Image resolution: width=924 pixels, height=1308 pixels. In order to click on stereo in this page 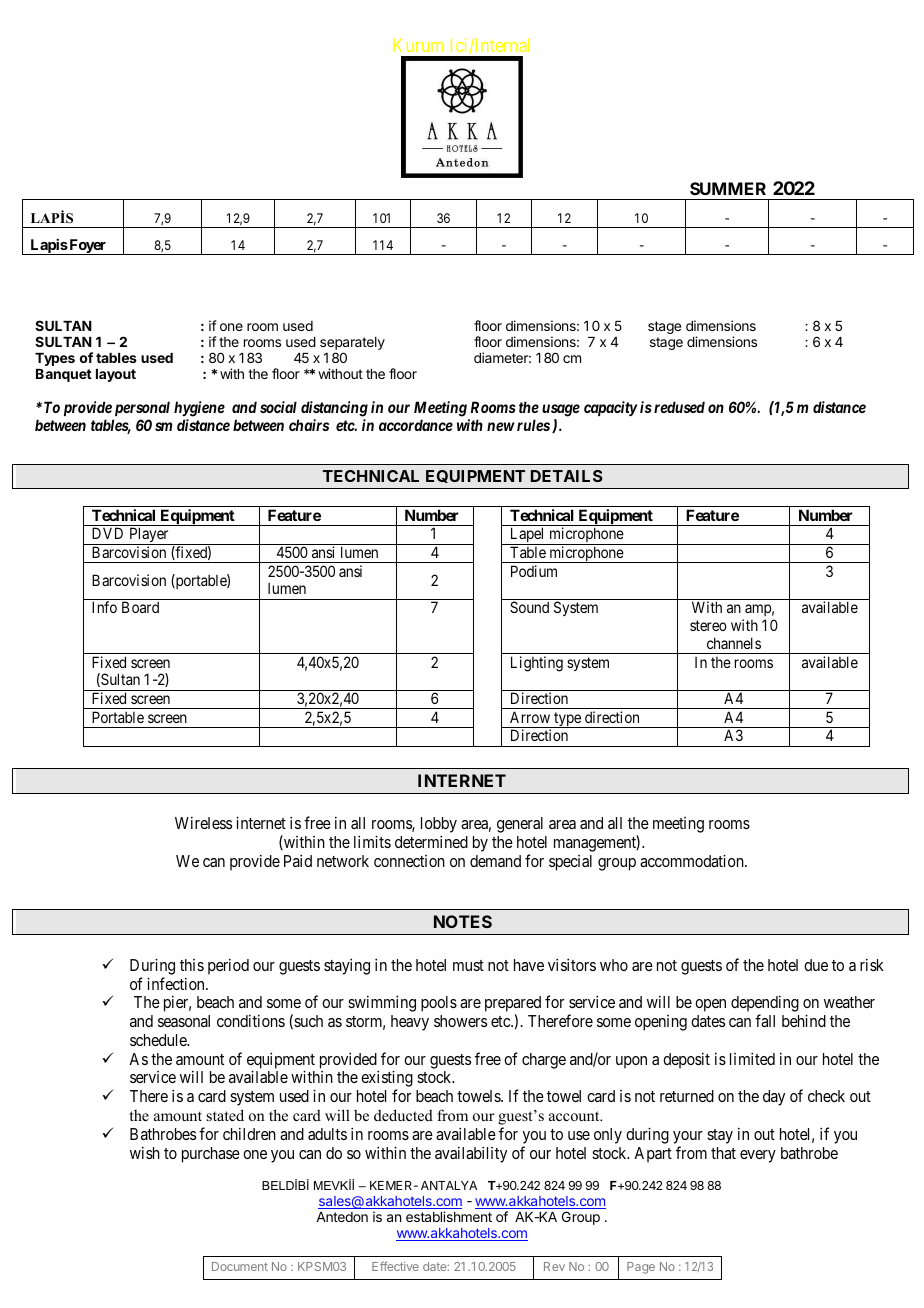, I will do `click(708, 625)`.
